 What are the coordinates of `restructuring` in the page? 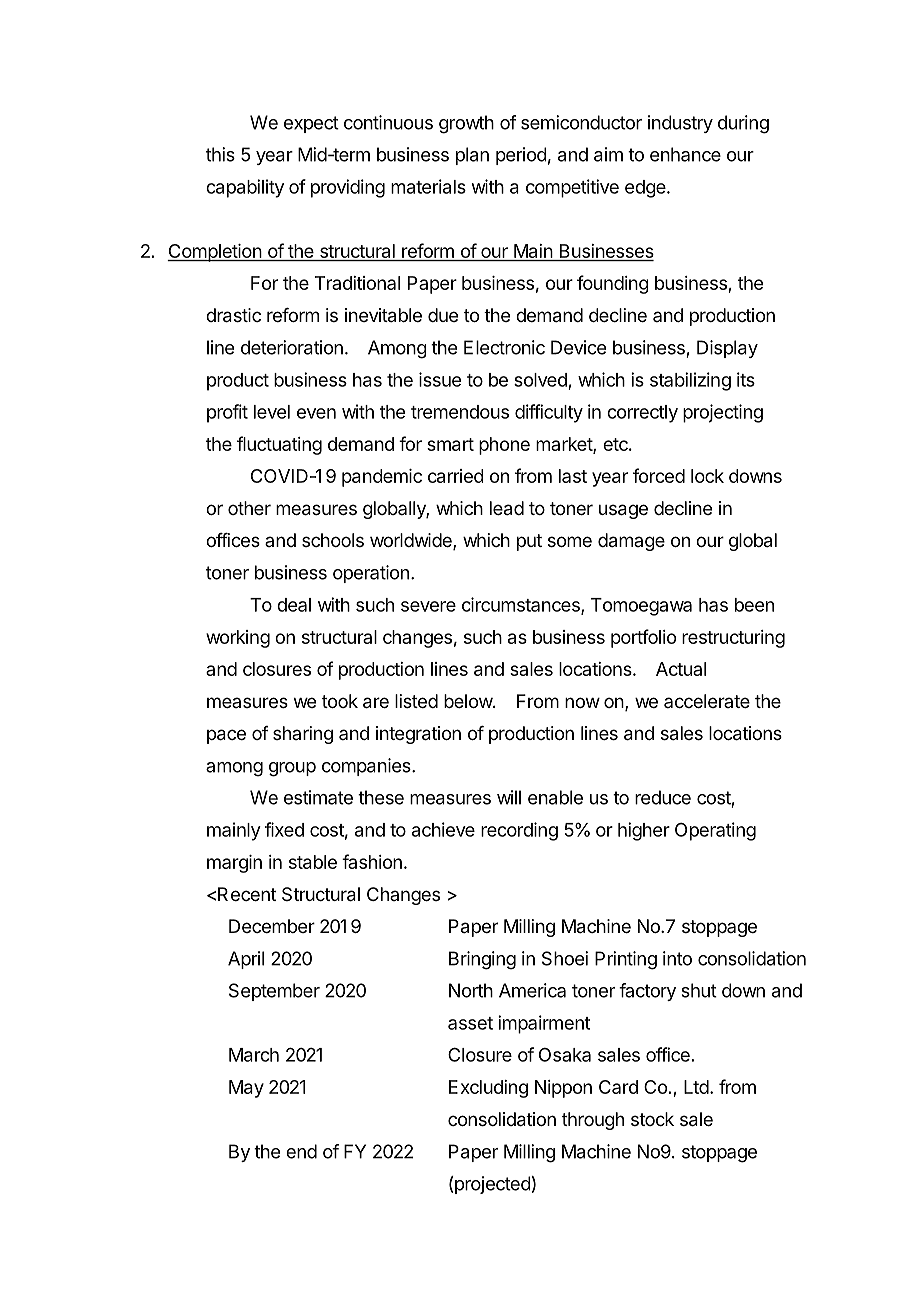 It's located at (733, 639).
